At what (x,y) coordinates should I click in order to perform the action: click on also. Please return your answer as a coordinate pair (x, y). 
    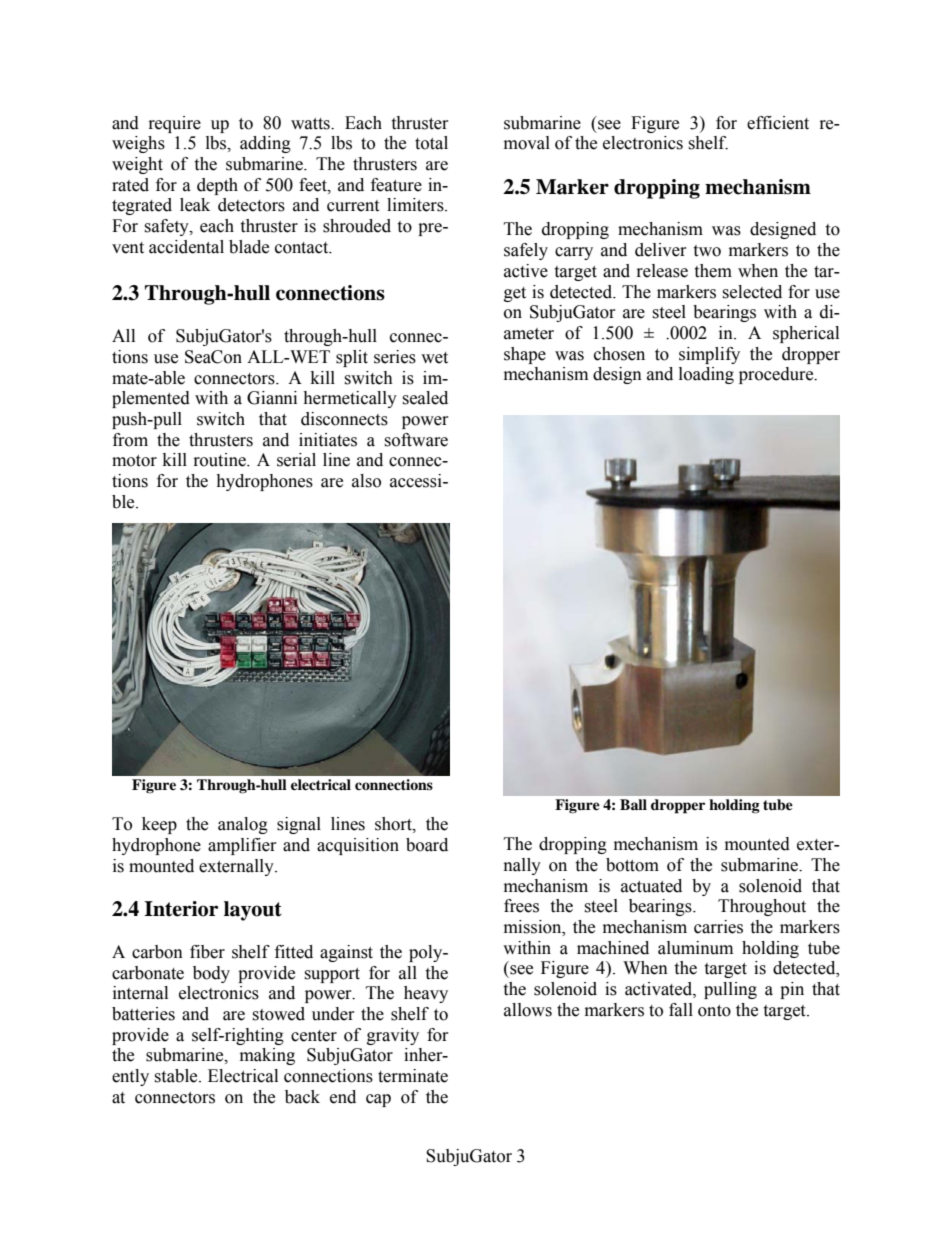
    Looking at the image, I should click on (366, 481).
